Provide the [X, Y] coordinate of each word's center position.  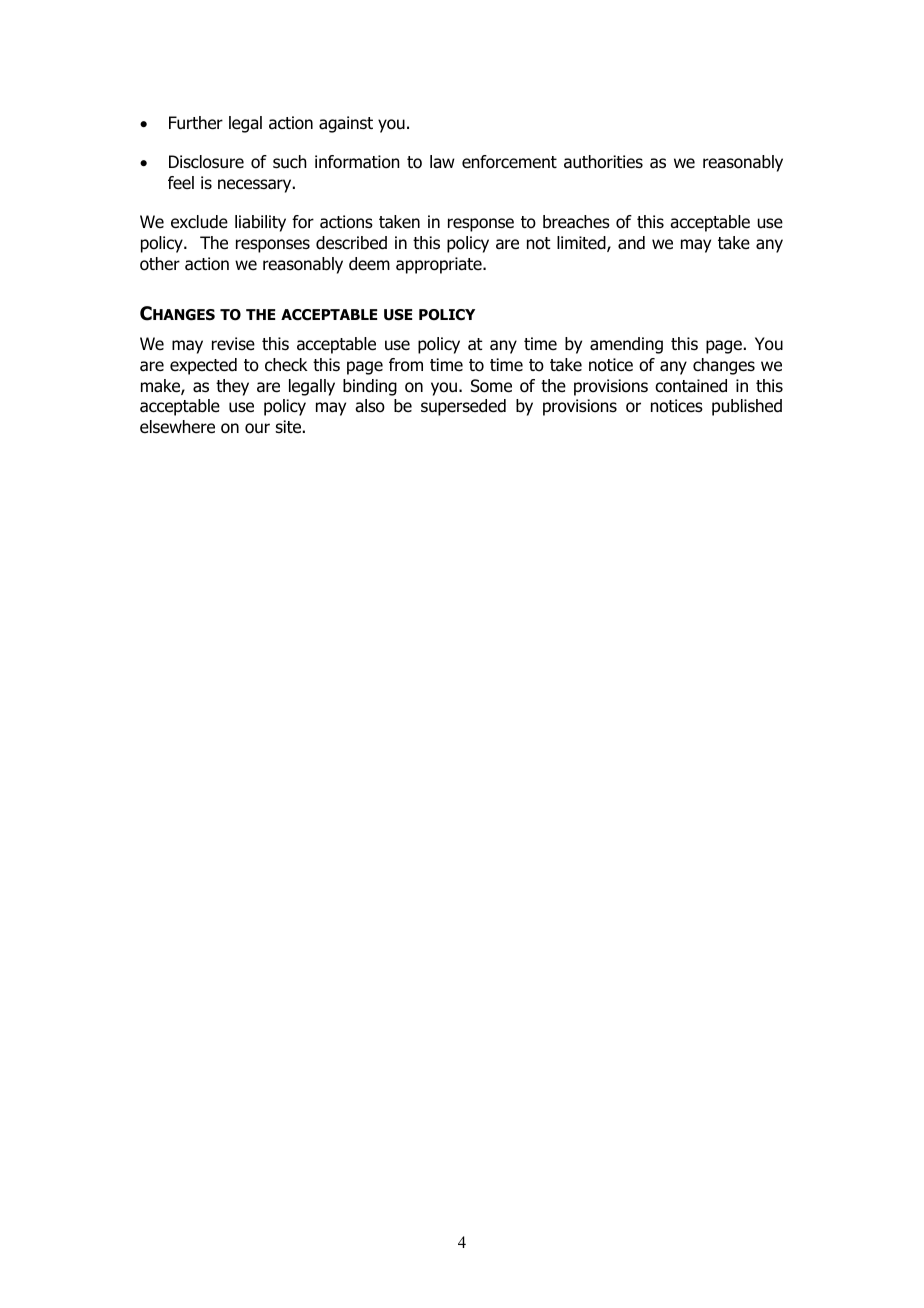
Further [196, 123]
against [346, 124]
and [631, 243]
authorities [603, 162]
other [160, 264]
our [257, 428]
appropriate [440, 265]
